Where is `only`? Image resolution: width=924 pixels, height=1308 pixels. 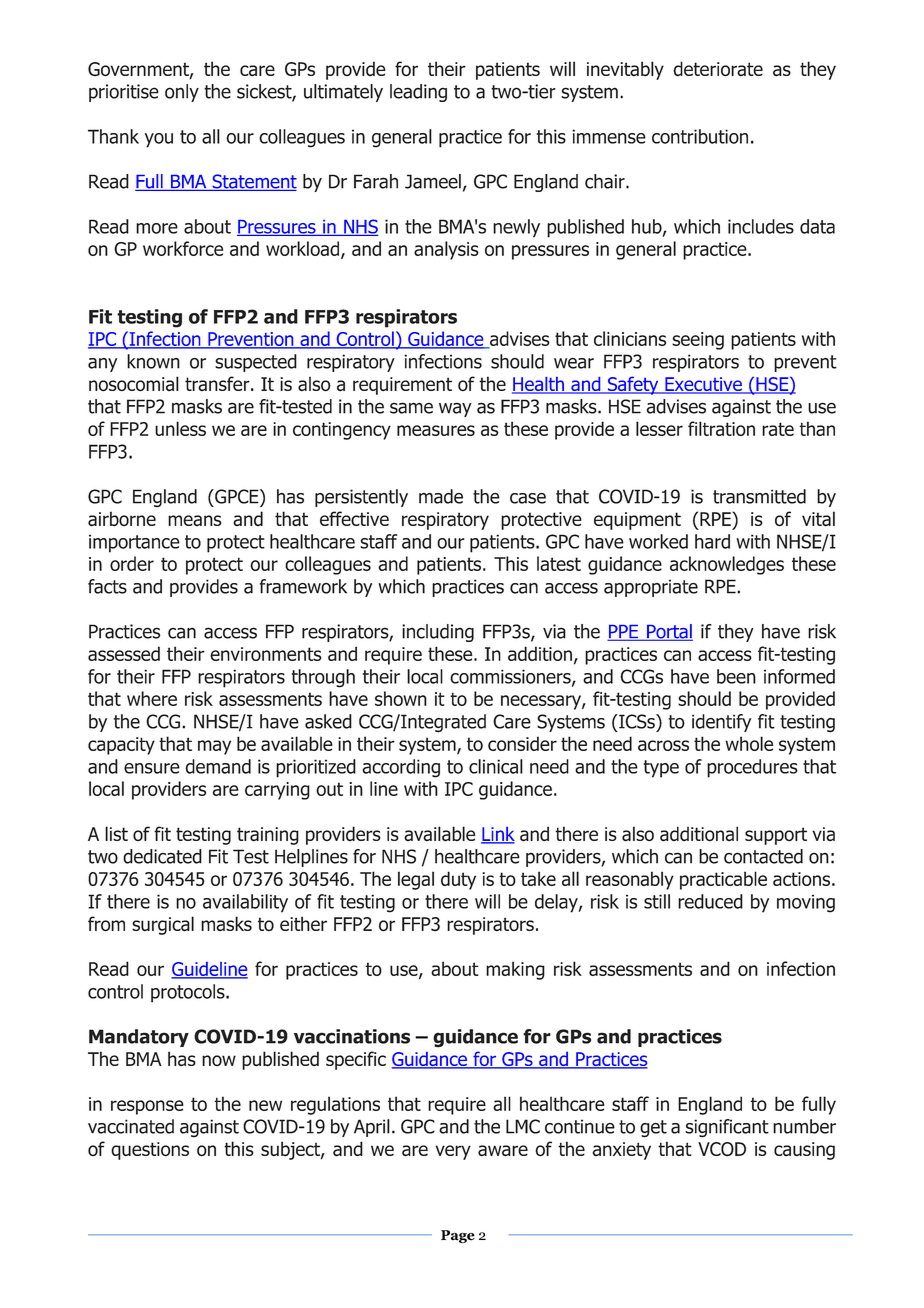
only is located at coordinates (182, 93).
